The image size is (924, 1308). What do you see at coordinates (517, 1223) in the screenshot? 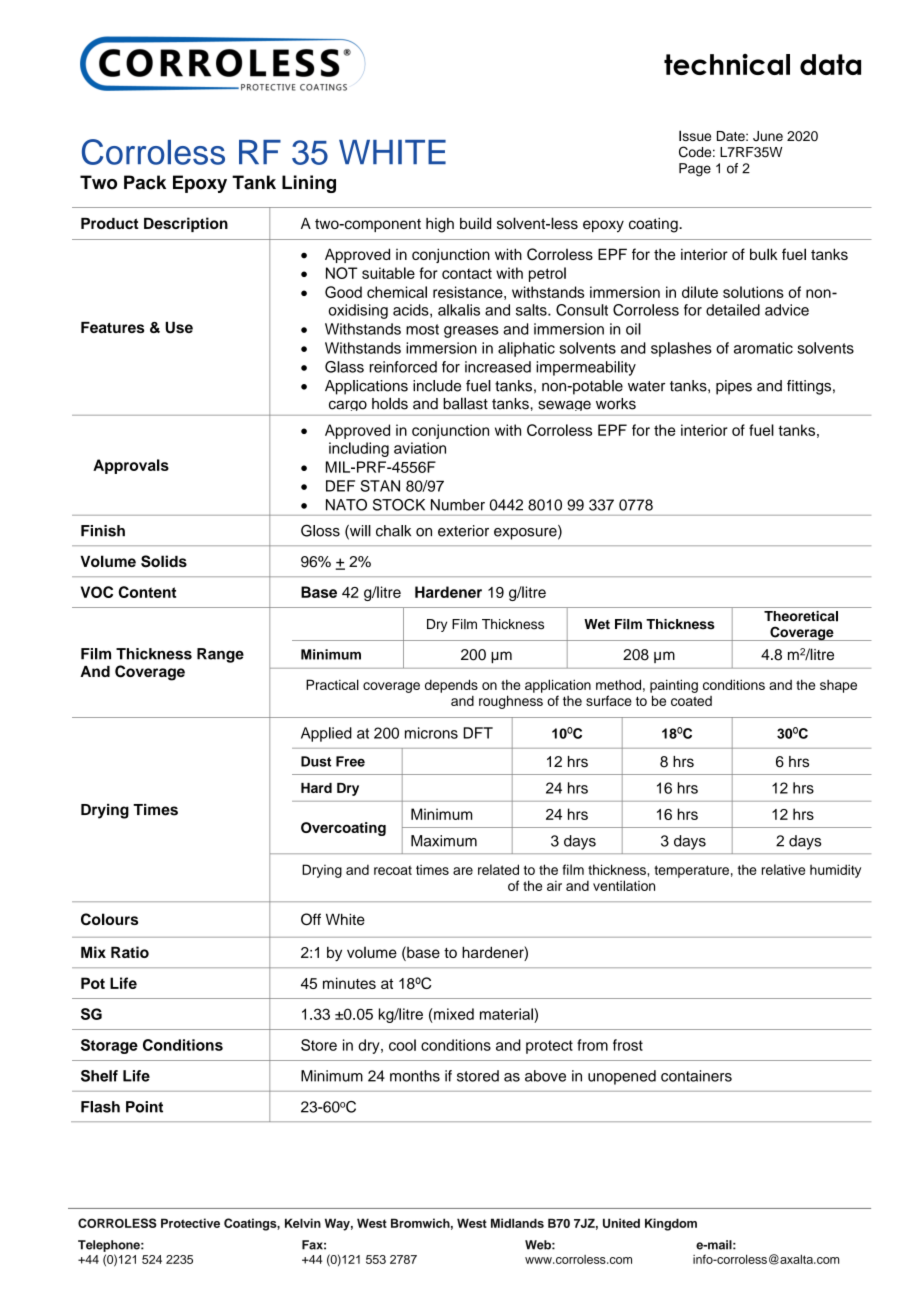
I see `Midlands` at bounding box center [517, 1223].
